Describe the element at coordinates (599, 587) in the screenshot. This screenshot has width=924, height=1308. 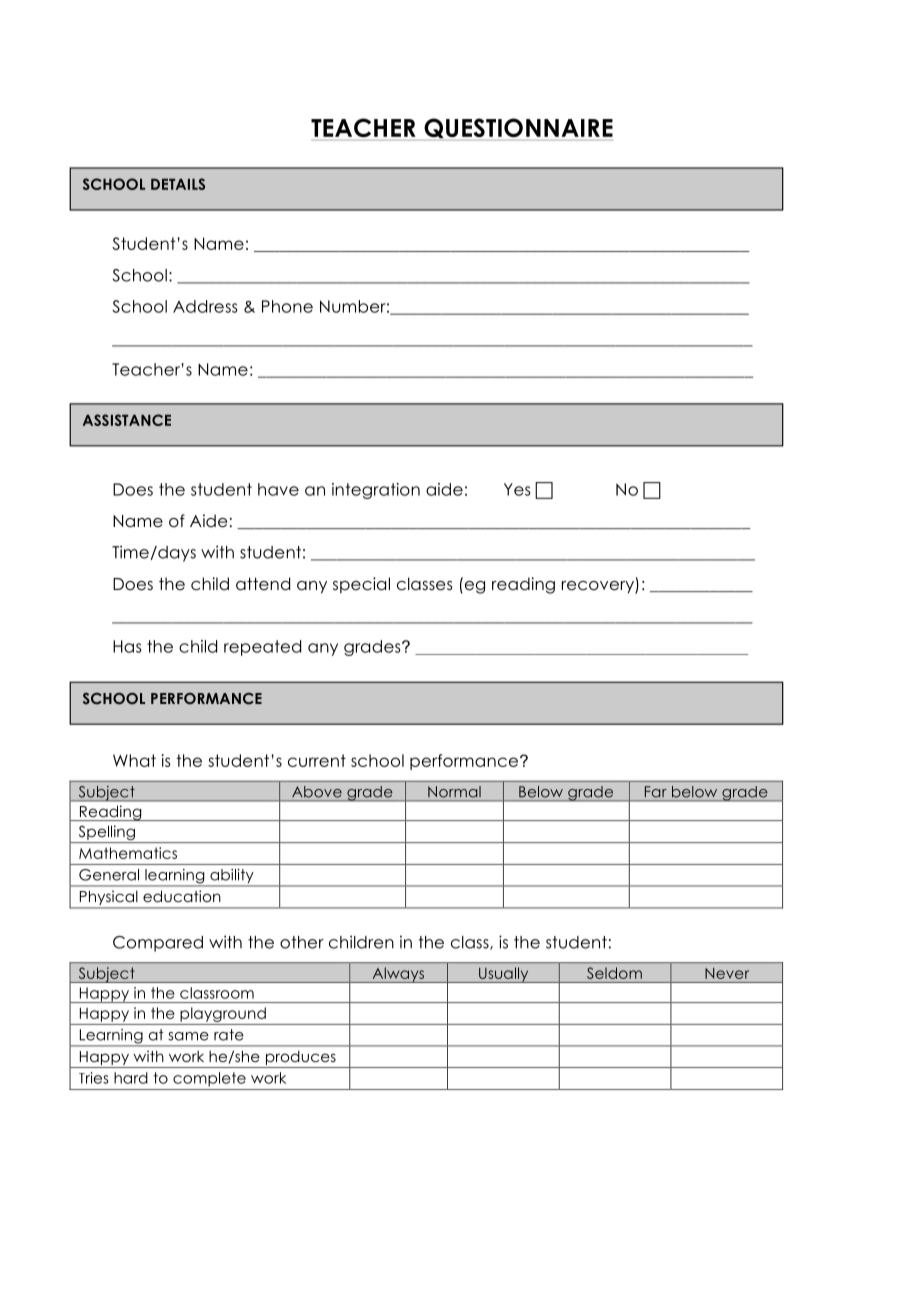
I see `recovery` at that location.
